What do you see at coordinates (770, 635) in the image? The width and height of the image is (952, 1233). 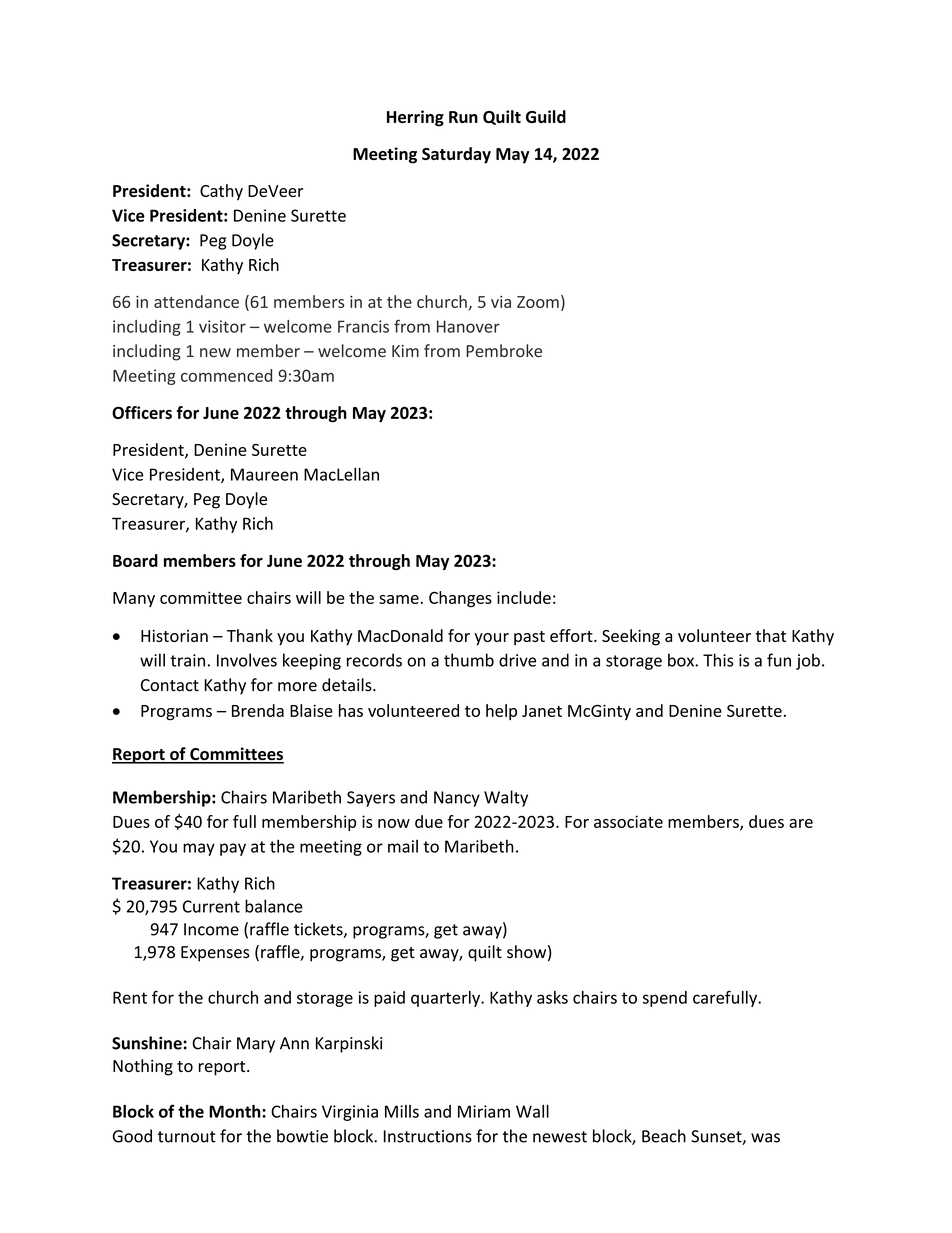 I see `that` at bounding box center [770, 635].
